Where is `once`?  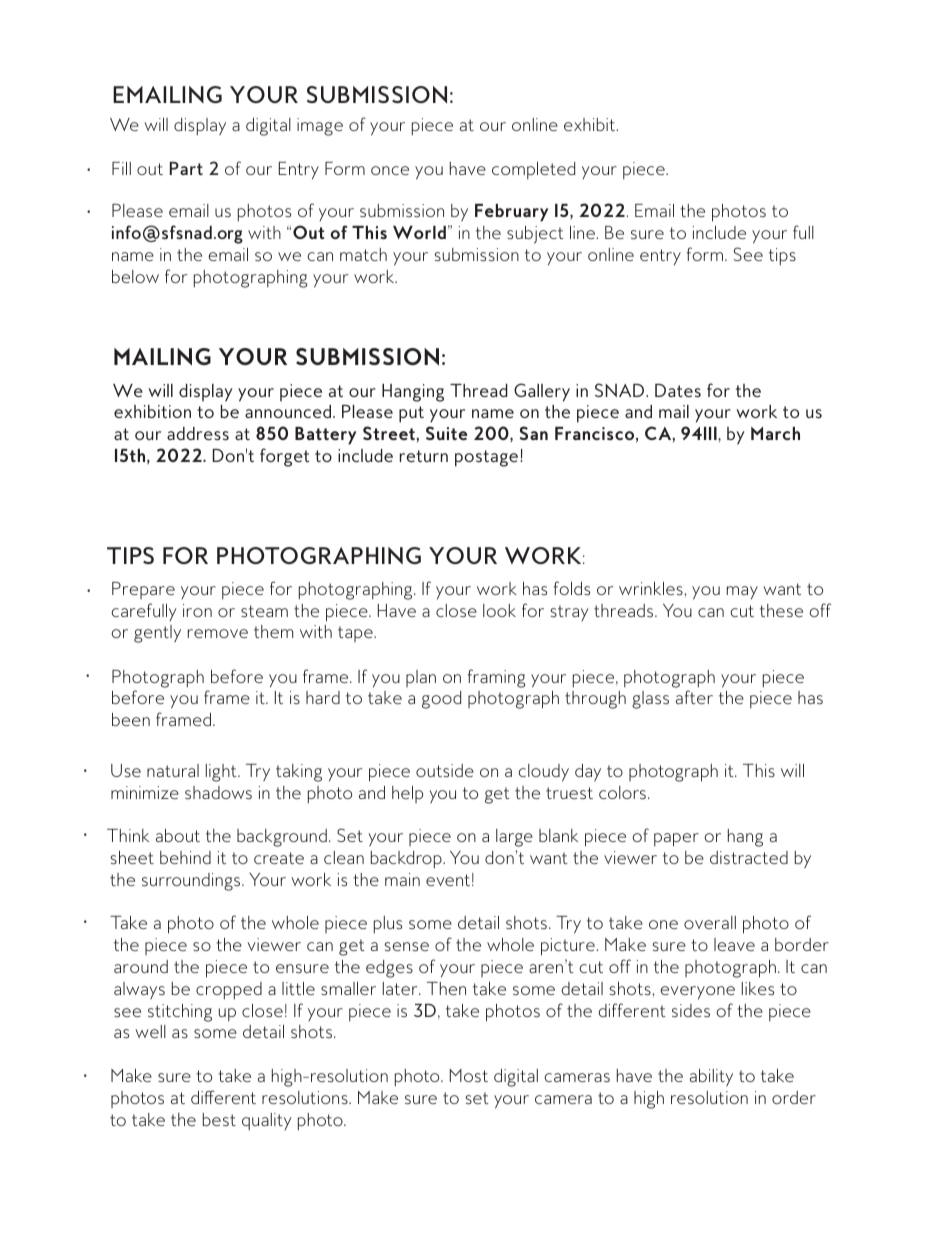
once is located at coordinates (390, 170).
